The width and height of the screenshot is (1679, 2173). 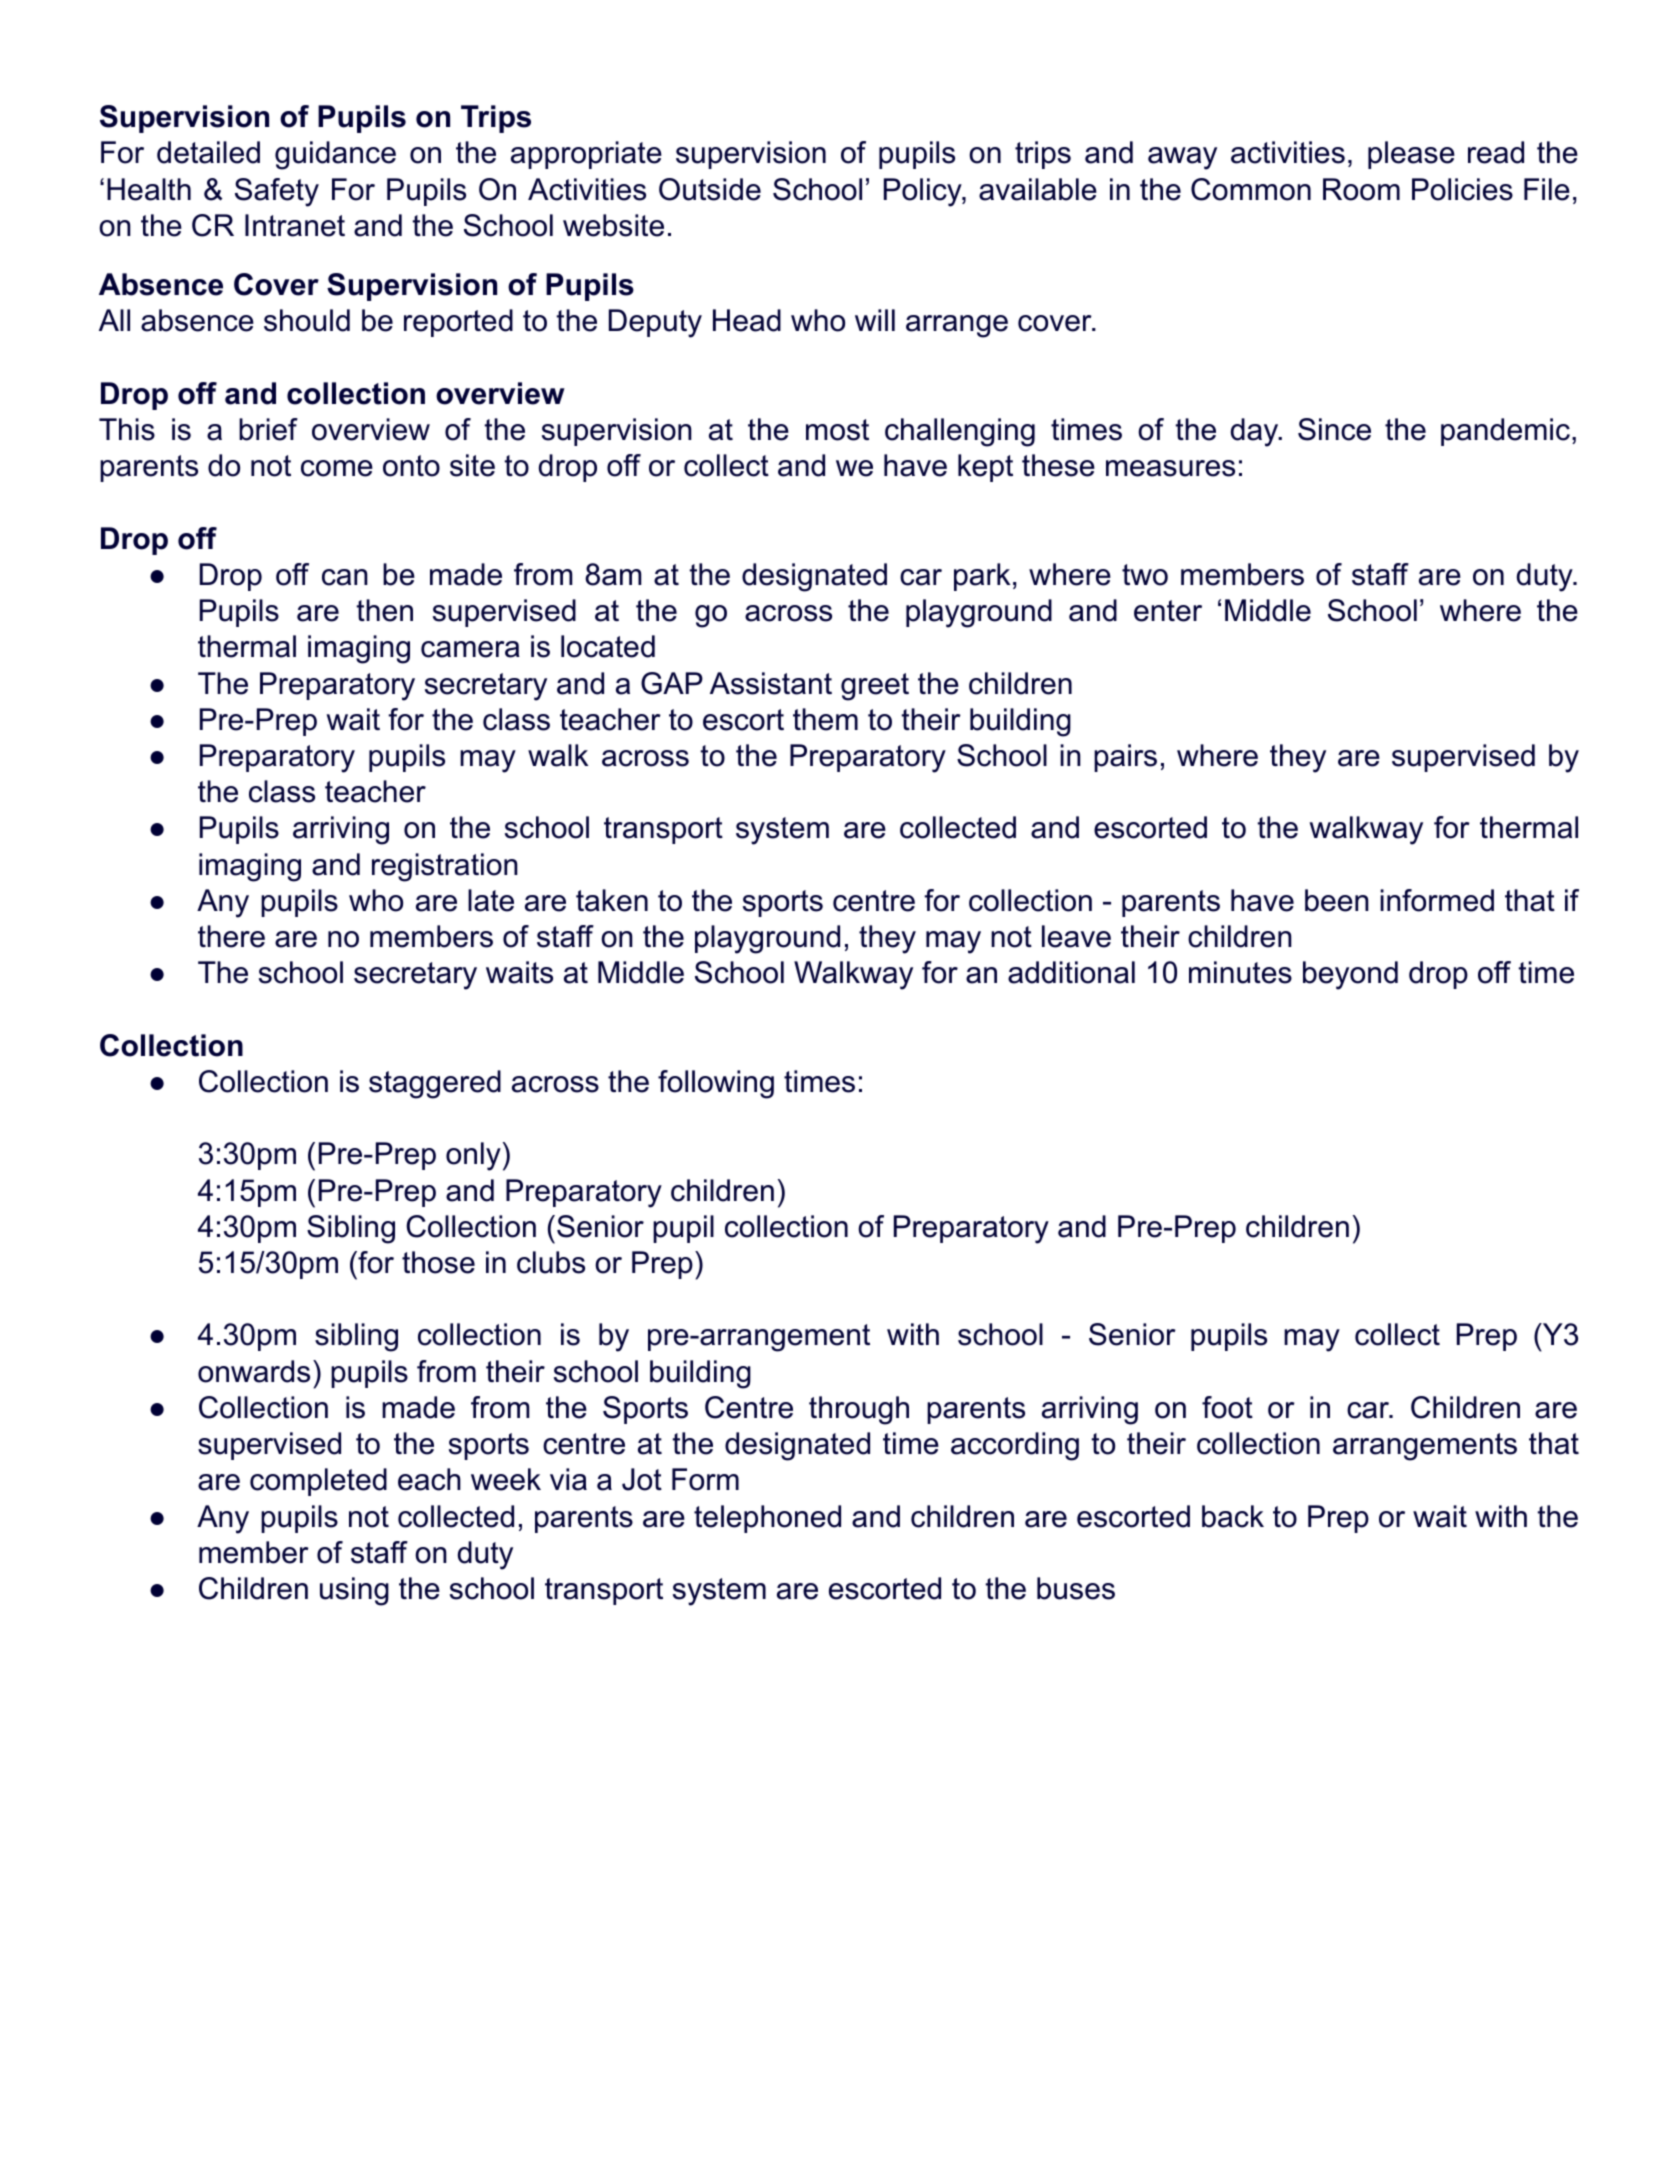 I want to click on greet, so click(x=875, y=687).
